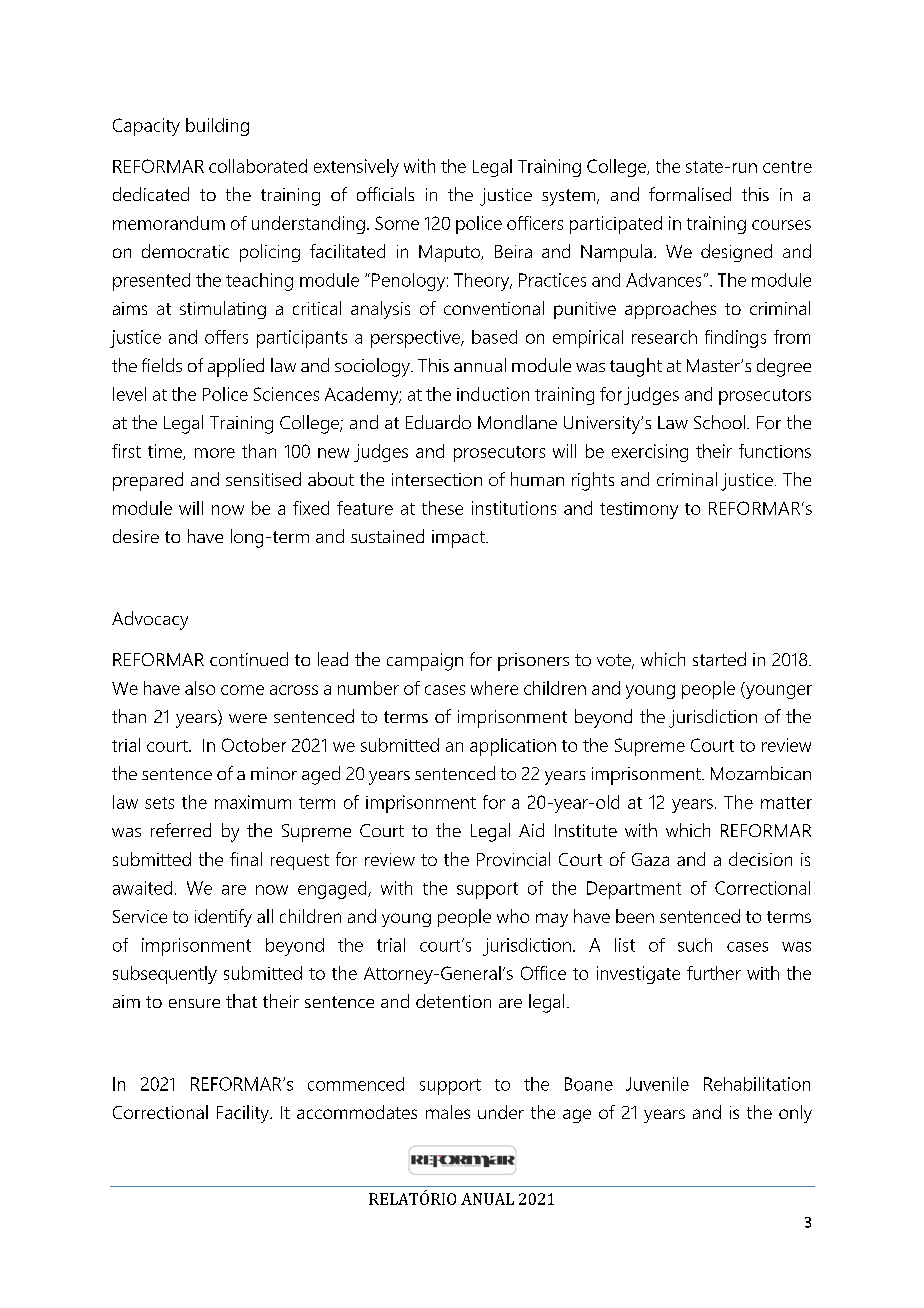  What do you see at coordinates (217, 127) in the page?
I see `building` at bounding box center [217, 127].
